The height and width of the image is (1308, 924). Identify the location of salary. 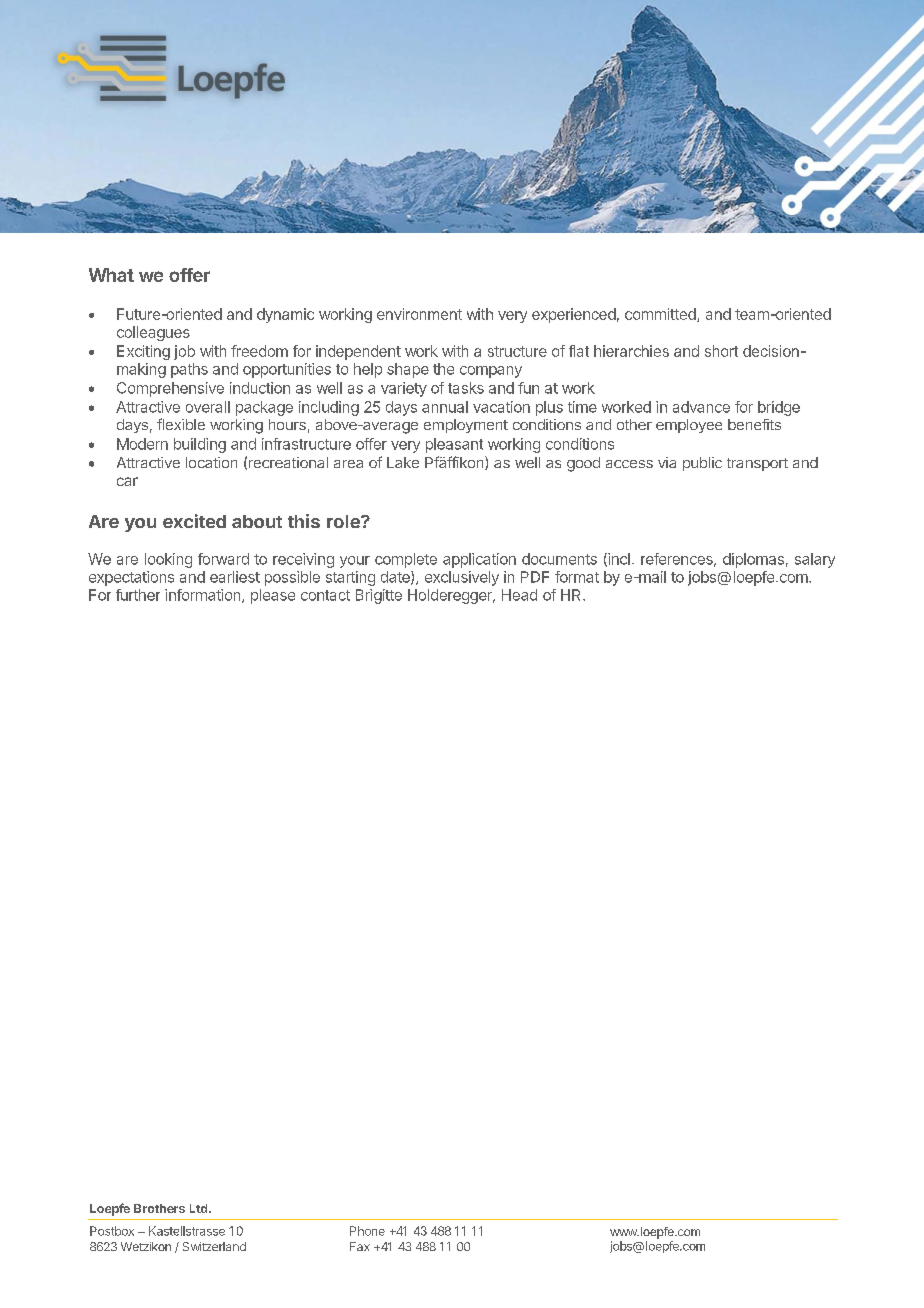
(815, 560).
